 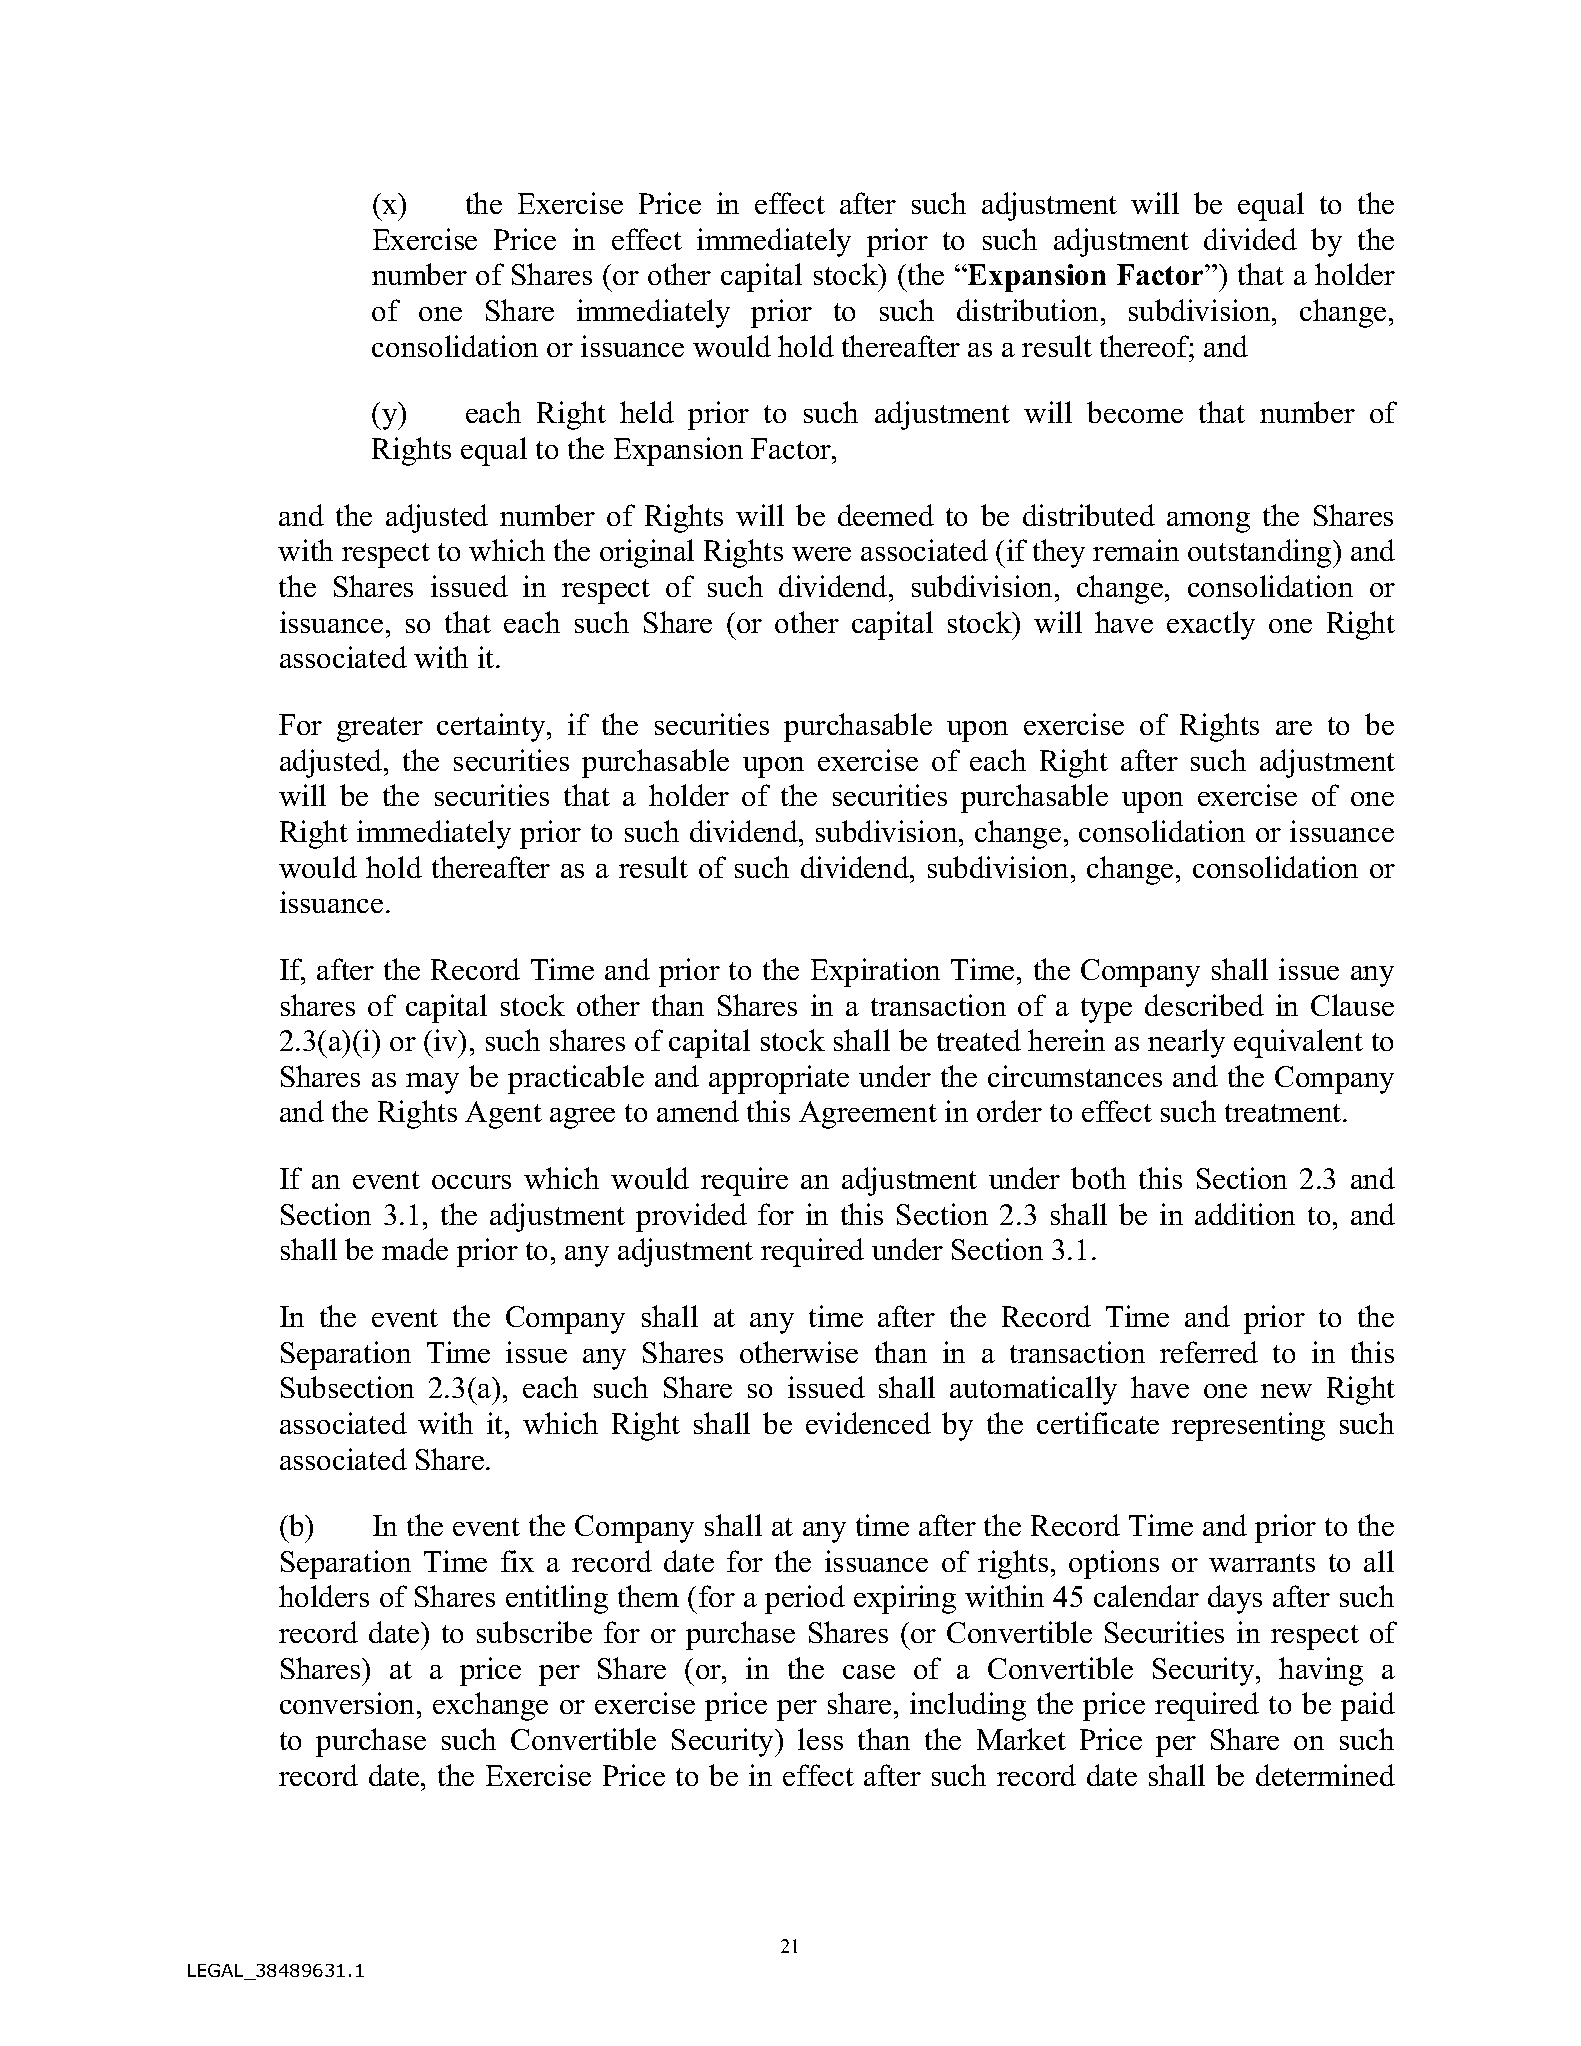 What do you see at coordinates (1250, 239) in the image?
I see `divided` at bounding box center [1250, 239].
